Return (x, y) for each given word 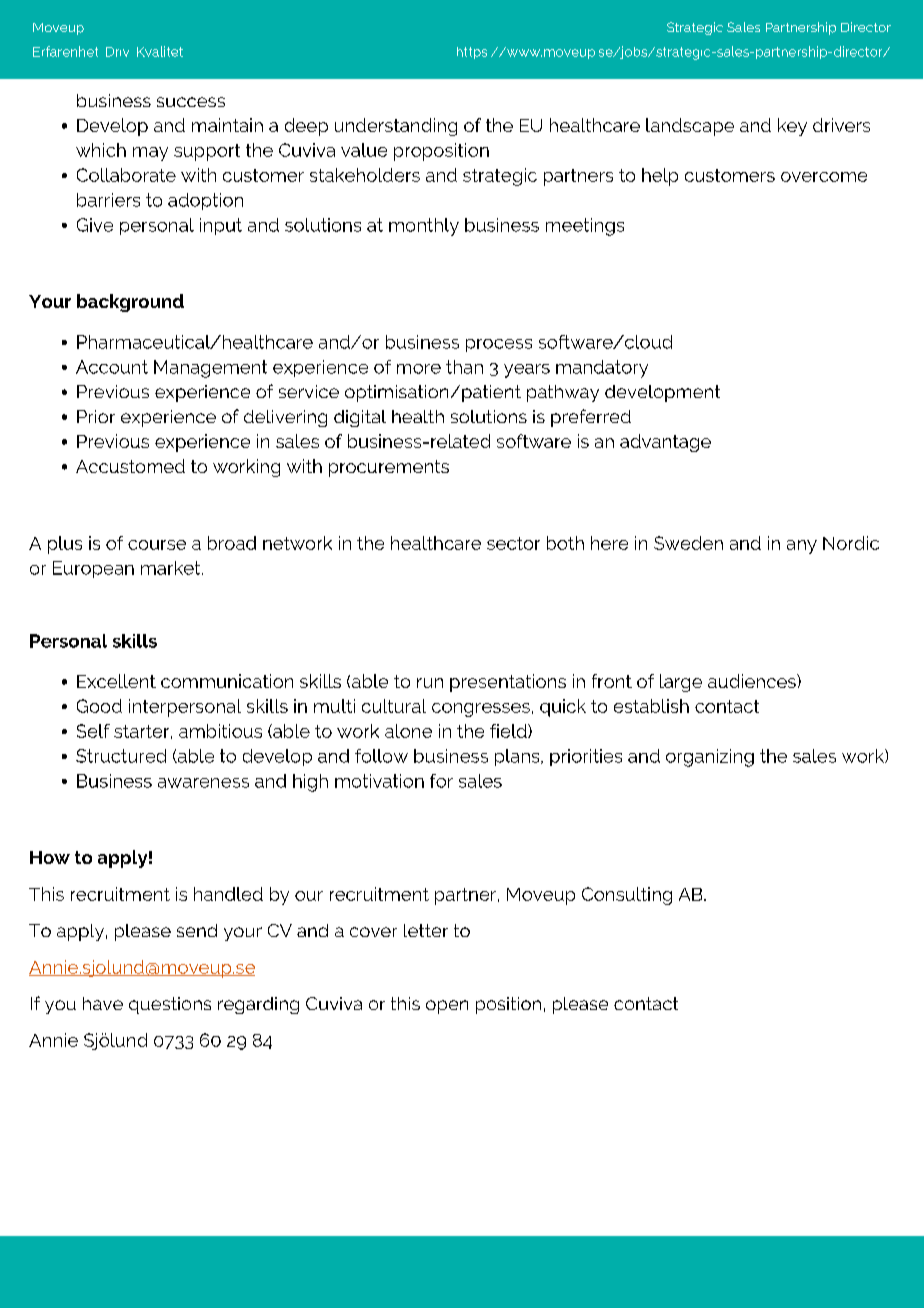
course (157, 545)
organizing (710, 758)
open (447, 1007)
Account (112, 367)
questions (170, 1005)
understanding (396, 127)
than (464, 367)
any (802, 547)
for (441, 781)
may (150, 154)
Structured (121, 756)
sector (513, 543)
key (792, 127)
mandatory (602, 369)
